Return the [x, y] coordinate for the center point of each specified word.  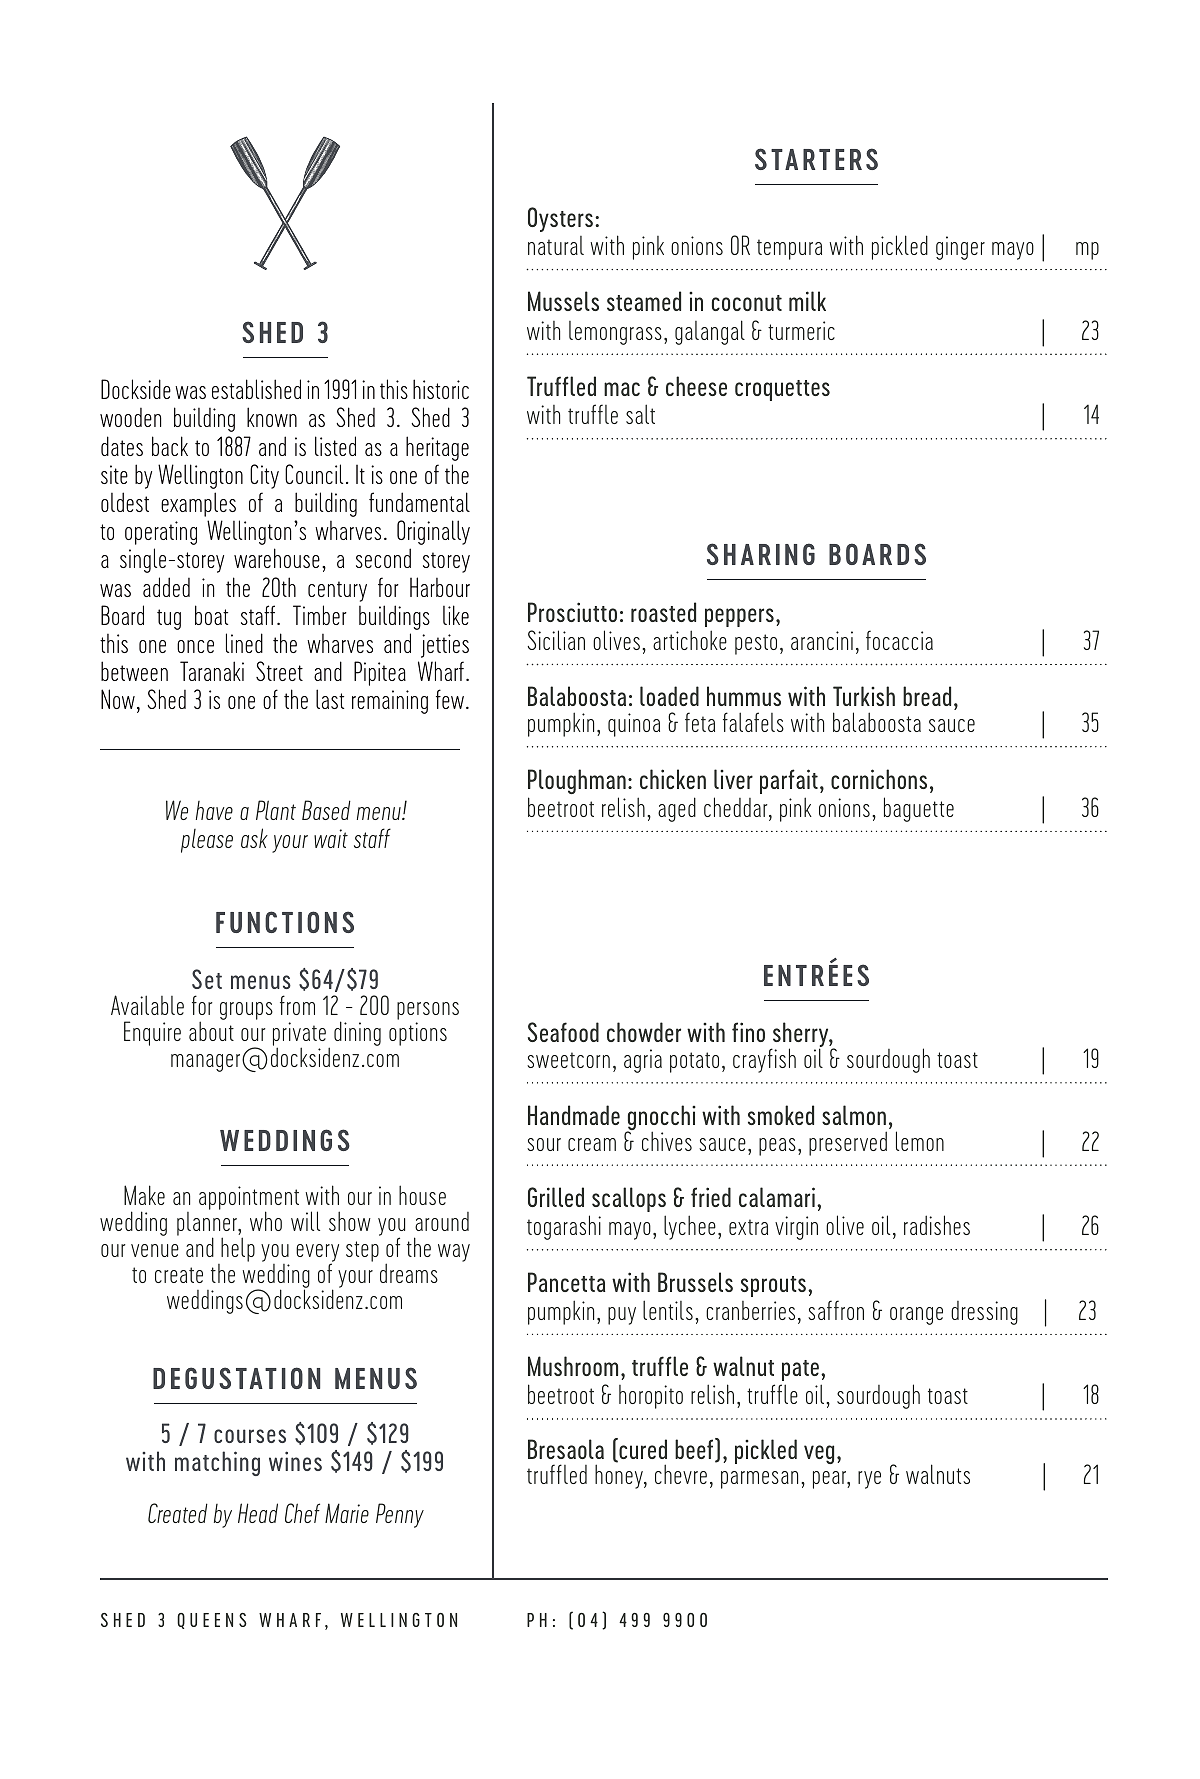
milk [807, 301]
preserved [848, 1143]
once [195, 646]
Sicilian [556, 640]
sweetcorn [568, 1060]
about [211, 1031]
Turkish [864, 696]
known [272, 417]
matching [217, 1463]
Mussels [563, 301]
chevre [681, 1474]
